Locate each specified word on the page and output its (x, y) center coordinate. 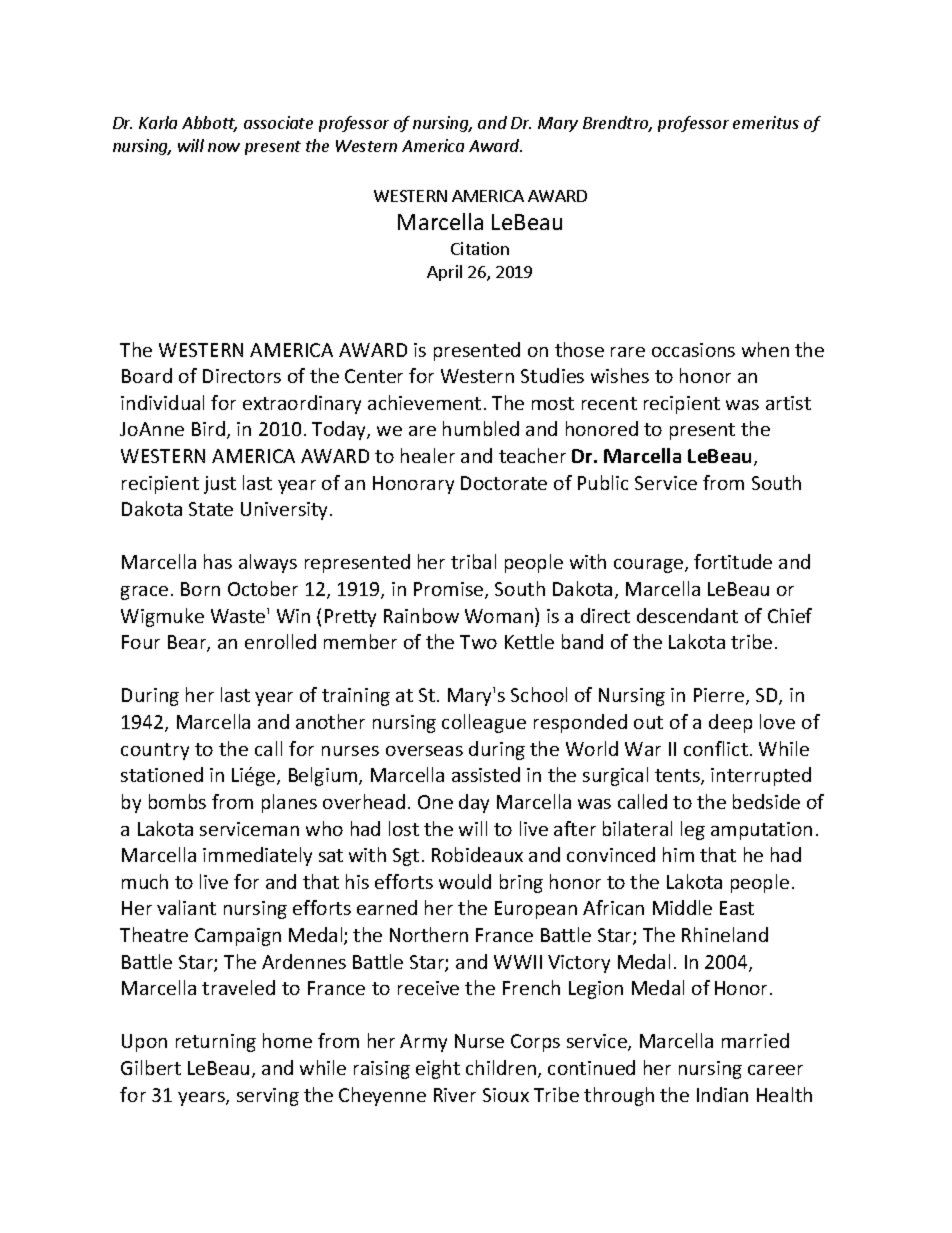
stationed (162, 774)
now (224, 147)
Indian (722, 1094)
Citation (480, 248)
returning (216, 1043)
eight (438, 1069)
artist (788, 403)
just (220, 485)
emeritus (766, 122)
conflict (716, 748)
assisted (486, 774)
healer (428, 455)
